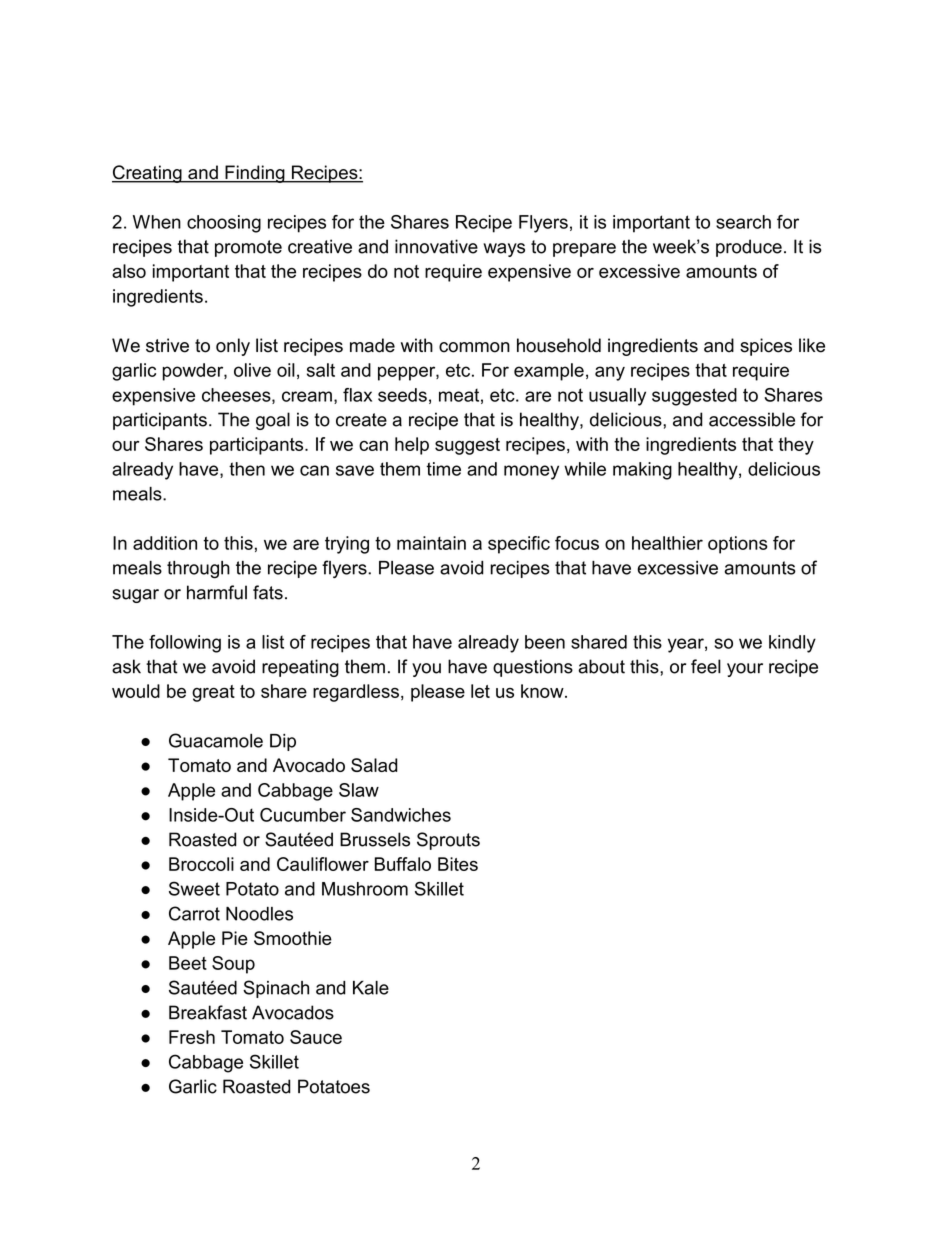 The image size is (952, 1233). What do you see at coordinates (436, 246) in the screenshot?
I see `innovative` at bounding box center [436, 246].
